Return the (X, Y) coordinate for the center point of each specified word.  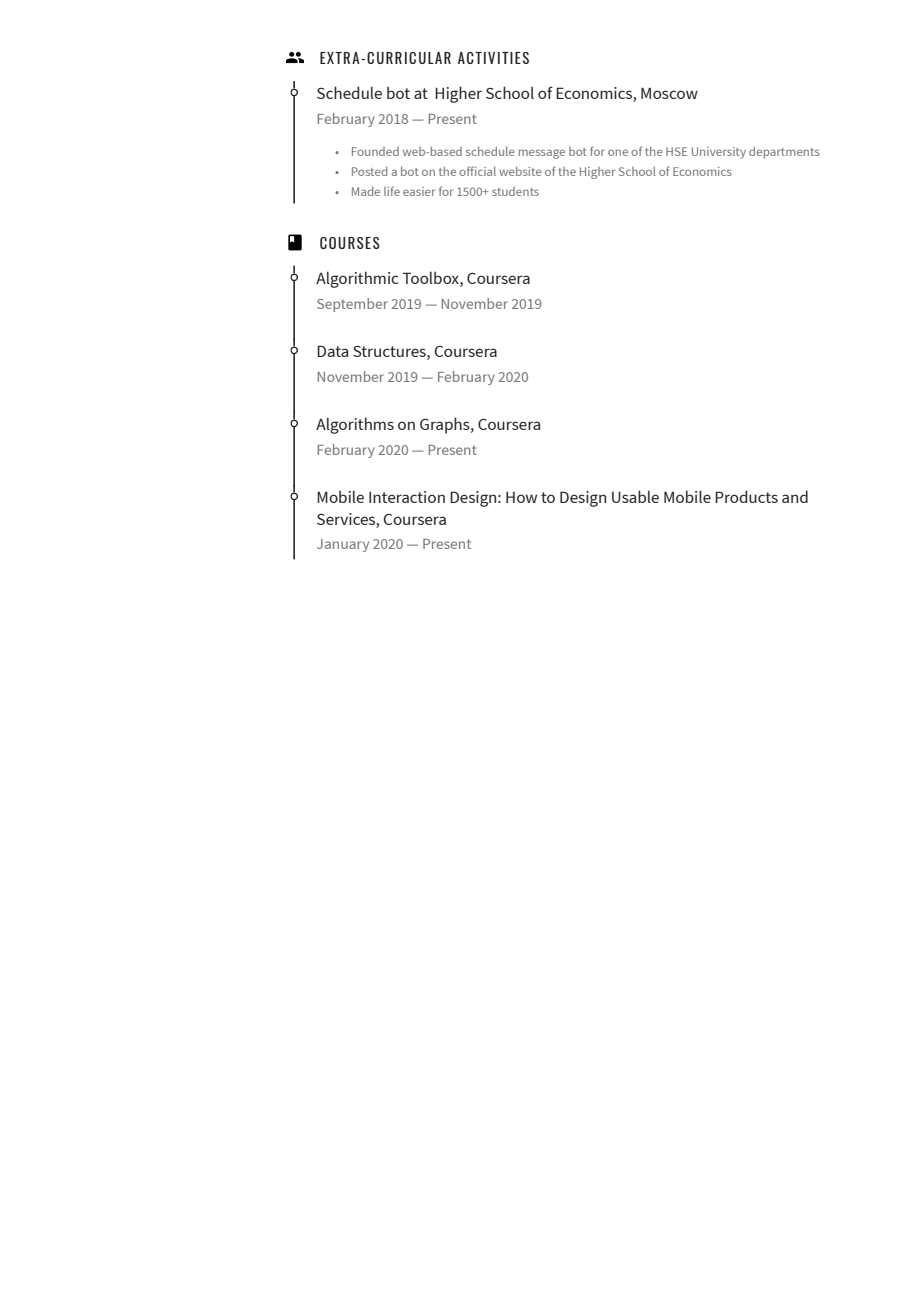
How (521, 497)
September (352, 305)
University (719, 153)
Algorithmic (357, 279)
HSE (676, 151)
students (515, 191)
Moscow (669, 93)
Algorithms (355, 425)
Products (746, 496)
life (392, 191)
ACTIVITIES (493, 58)
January (343, 545)
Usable (635, 496)
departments (784, 152)
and (795, 496)
